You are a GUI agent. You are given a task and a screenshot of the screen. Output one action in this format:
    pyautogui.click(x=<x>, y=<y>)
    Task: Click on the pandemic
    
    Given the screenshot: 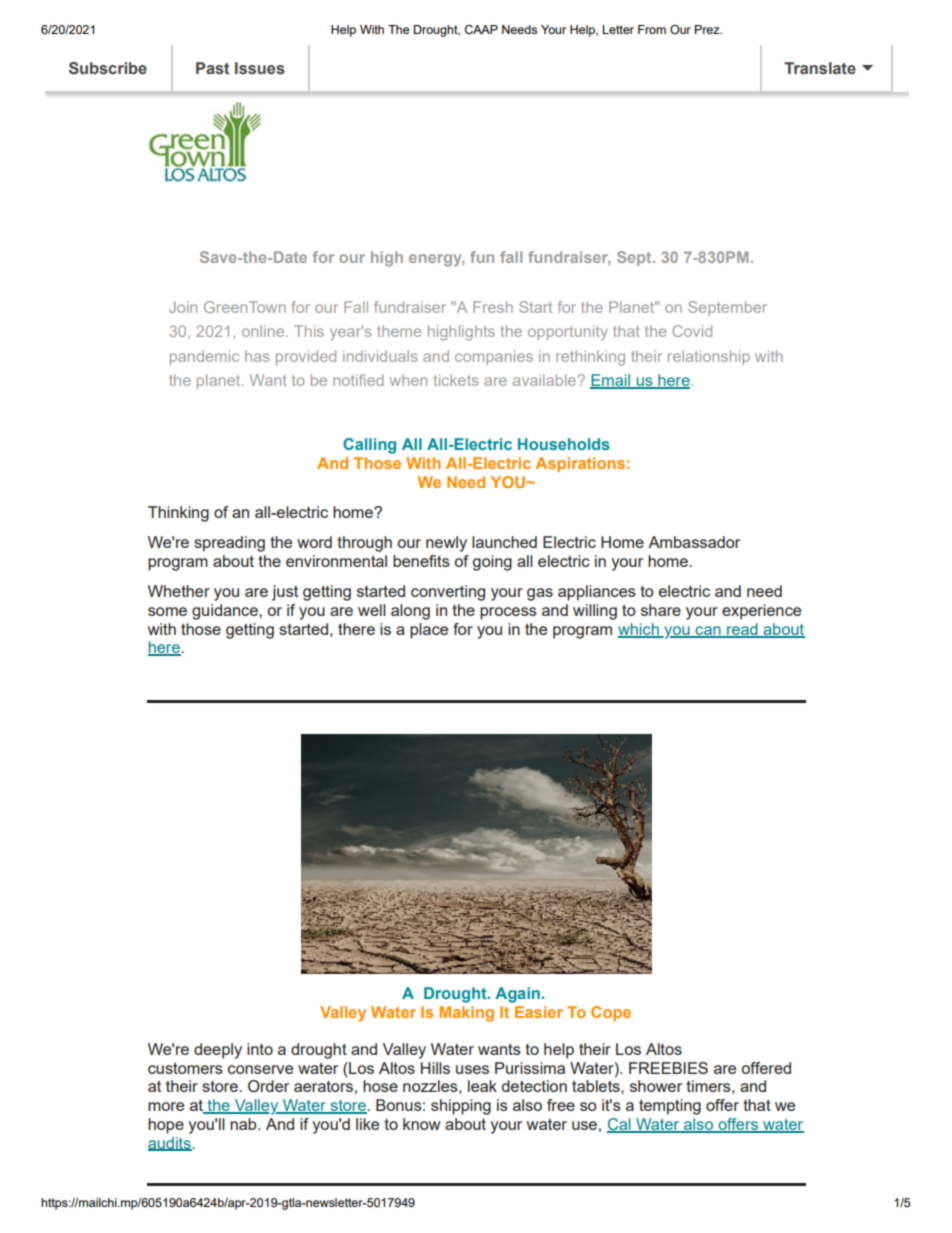 What is the action you would take?
    pyautogui.click(x=204, y=357)
